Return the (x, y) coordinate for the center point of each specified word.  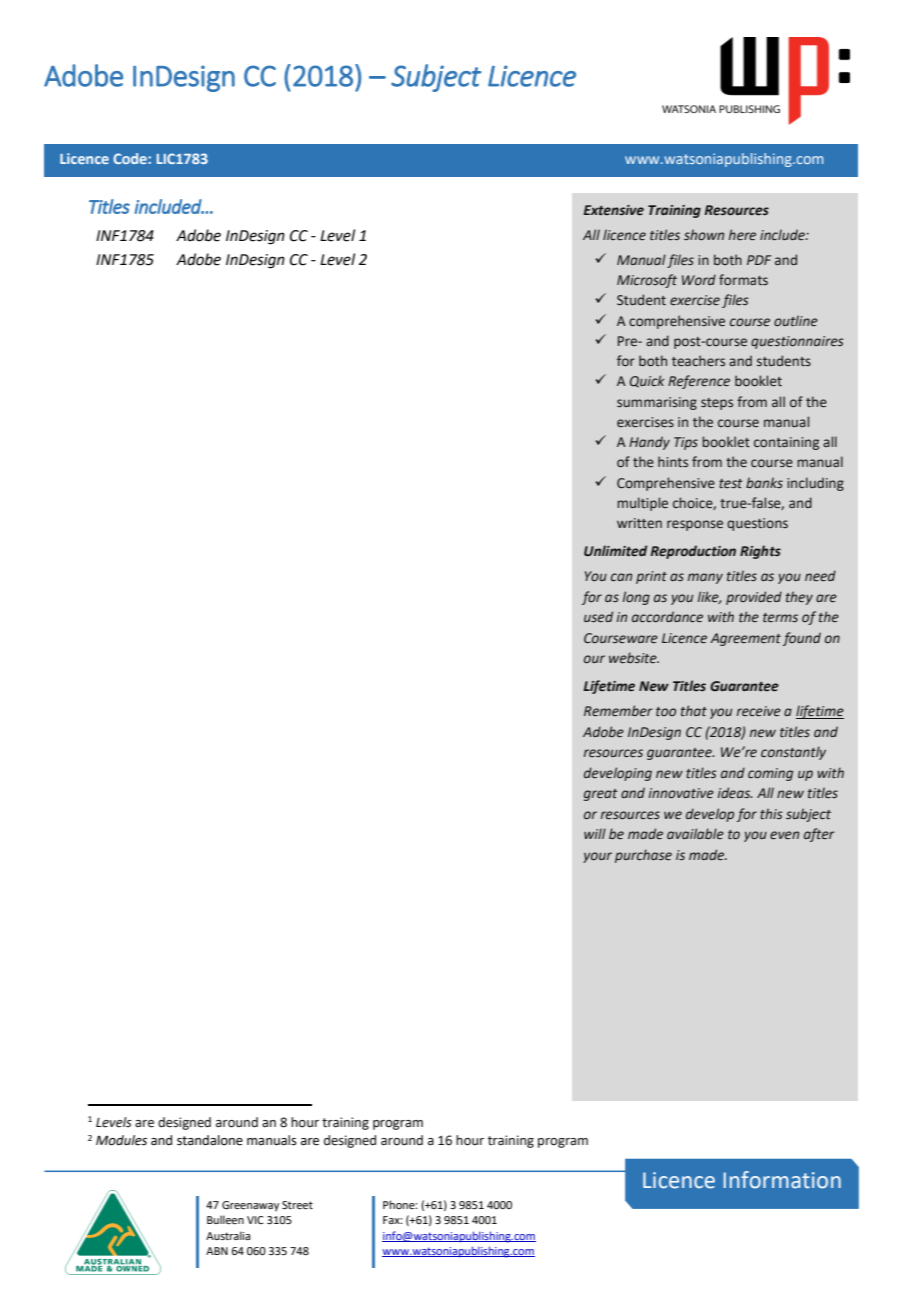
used (598, 617)
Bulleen (225, 1219)
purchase (643, 856)
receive (759, 711)
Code (131, 158)
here (742, 235)
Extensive (613, 210)
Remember (618, 711)
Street (297, 1205)
